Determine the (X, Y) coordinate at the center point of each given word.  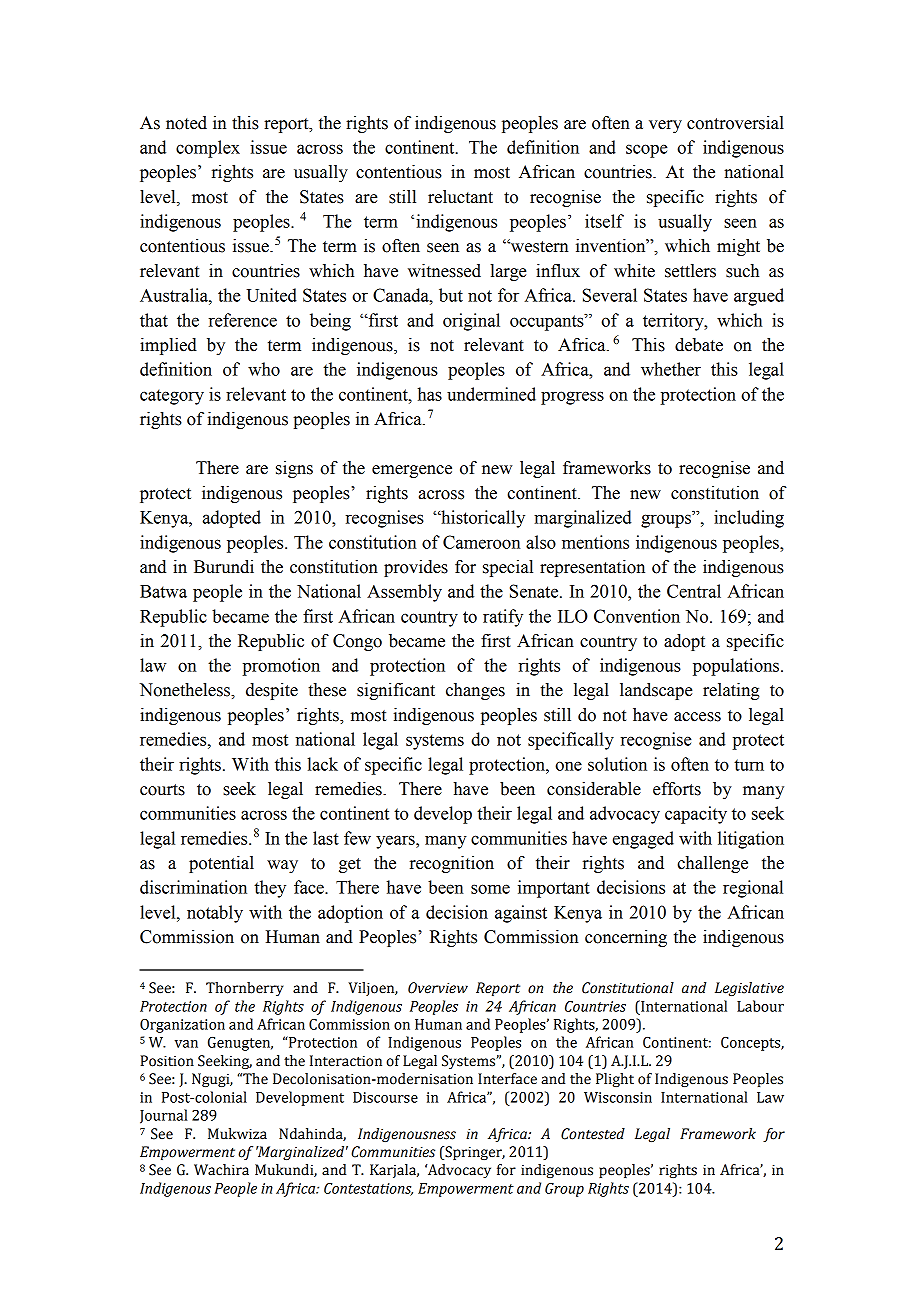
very (665, 126)
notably (215, 914)
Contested (593, 1134)
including (749, 519)
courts (162, 790)
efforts (677, 789)
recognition (452, 864)
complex (208, 149)
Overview (438, 988)
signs (294, 469)
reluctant (460, 197)
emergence (412, 471)
